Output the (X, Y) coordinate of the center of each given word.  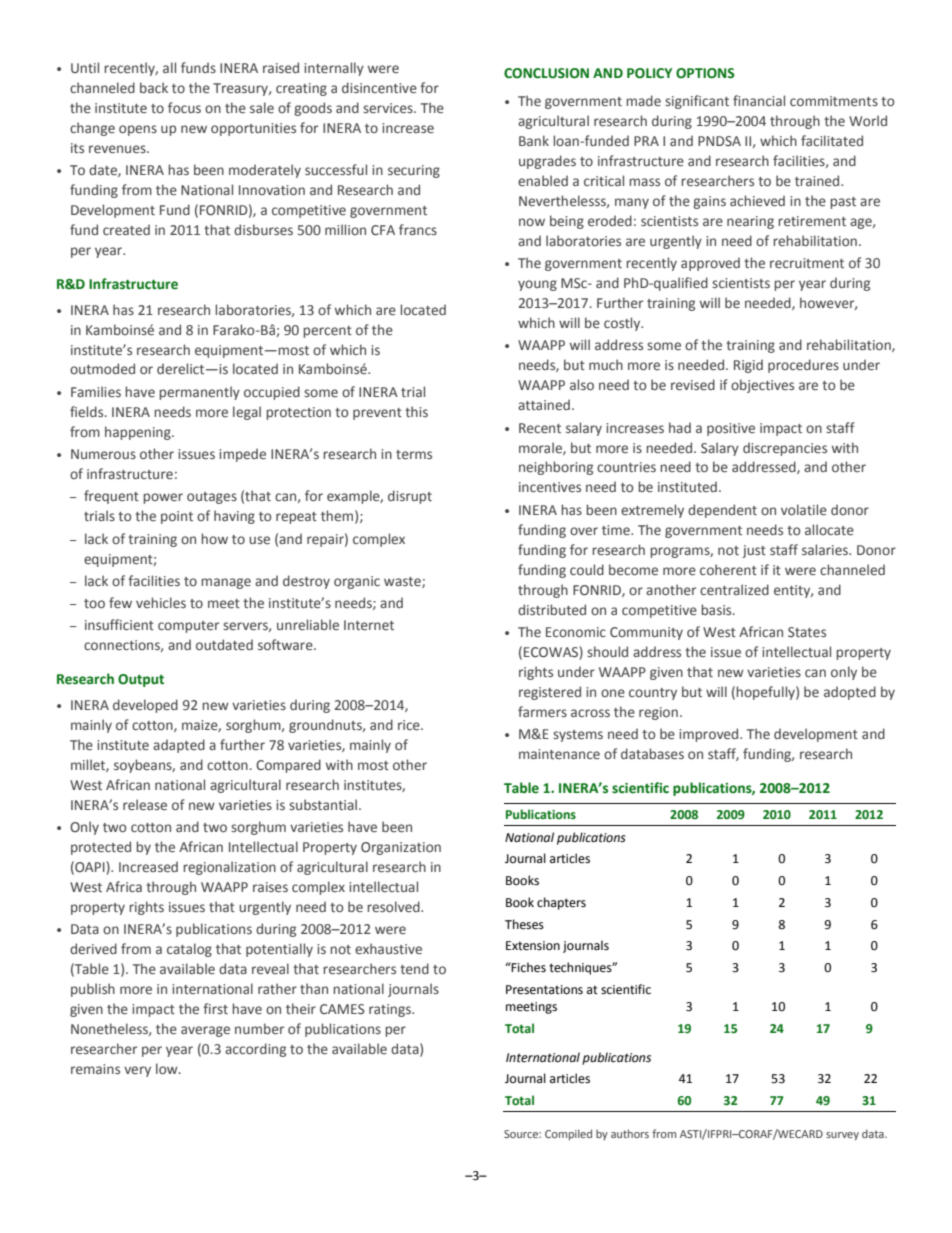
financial (759, 100)
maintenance (559, 754)
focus (184, 107)
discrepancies (785, 449)
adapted (179, 746)
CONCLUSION (546, 73)
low (168, 1068)
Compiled (568, 1135)
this (416, 411)
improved (710, 735)
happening (139, 433)
